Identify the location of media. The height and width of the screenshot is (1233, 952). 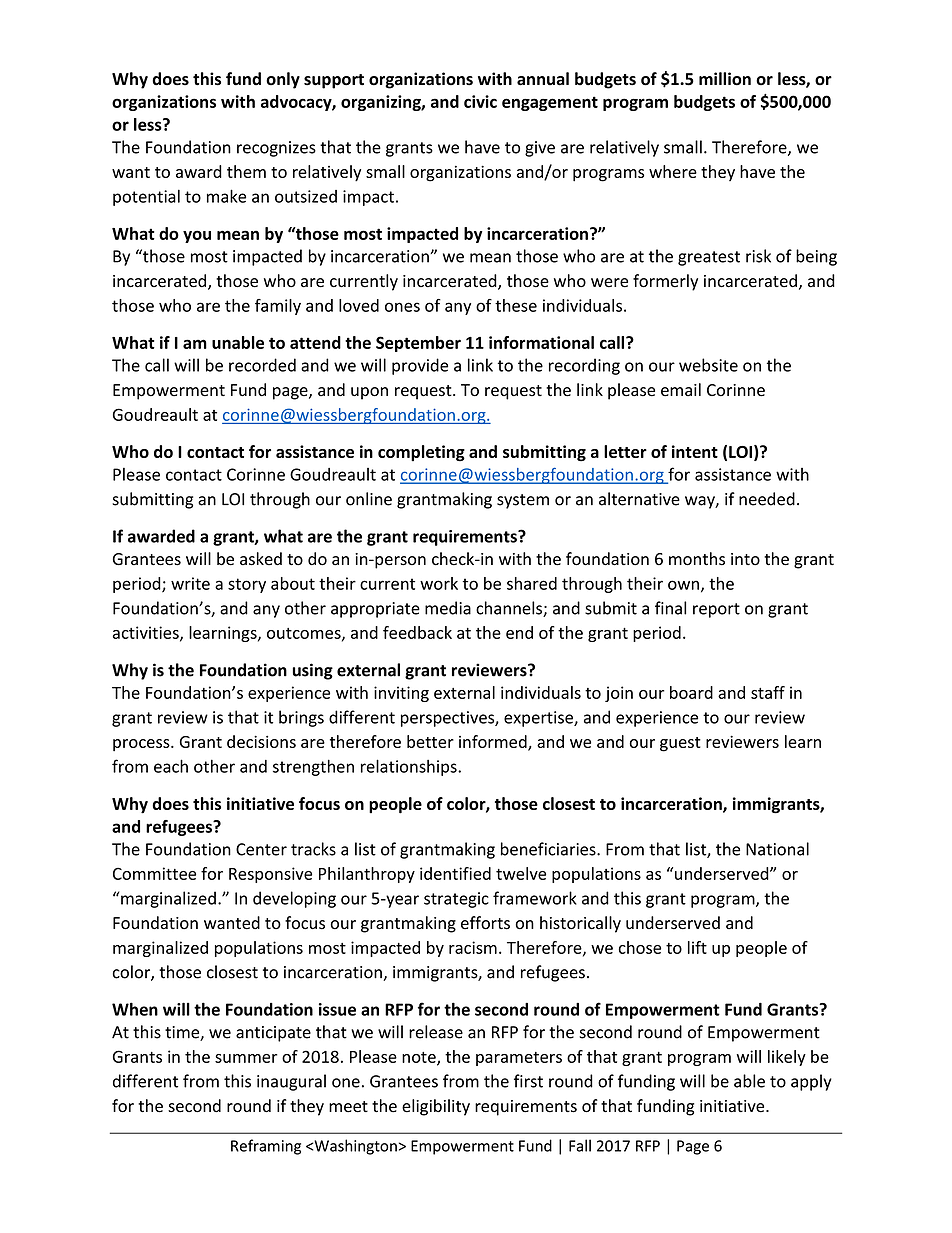
(448, 608).
